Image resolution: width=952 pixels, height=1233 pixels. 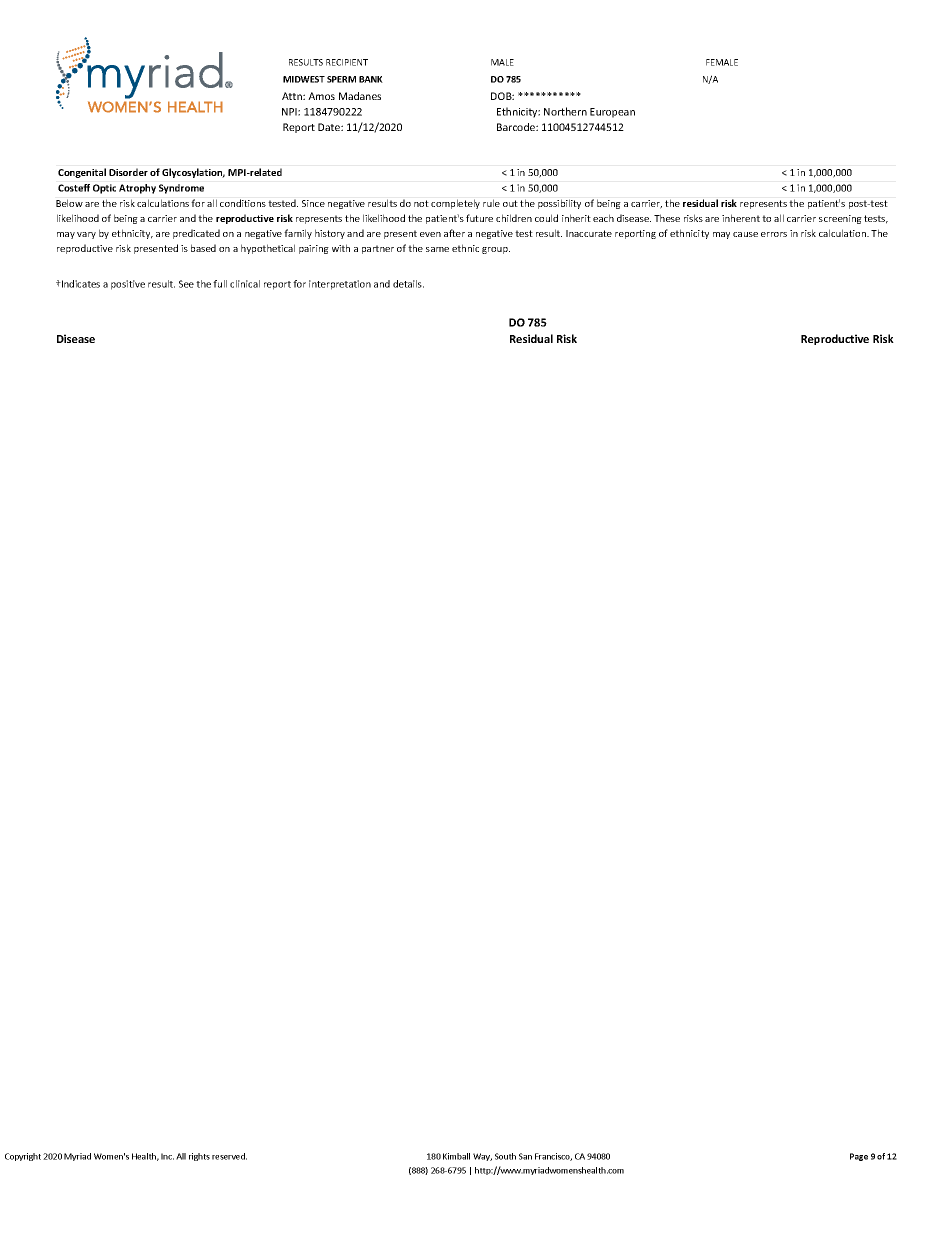 I want to click on See, so click(x=186, y=284).
